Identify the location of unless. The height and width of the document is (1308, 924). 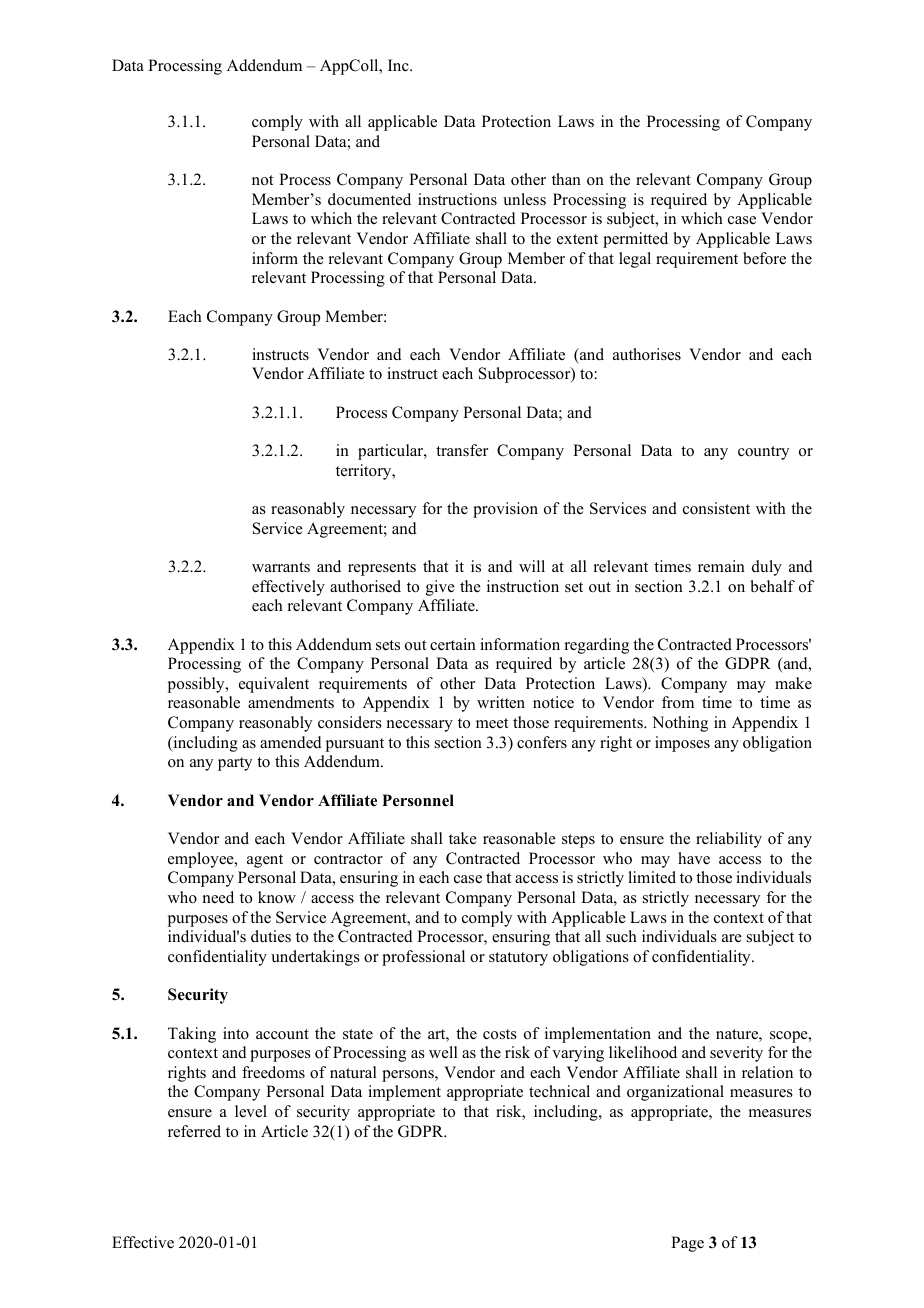
(524, 199).
